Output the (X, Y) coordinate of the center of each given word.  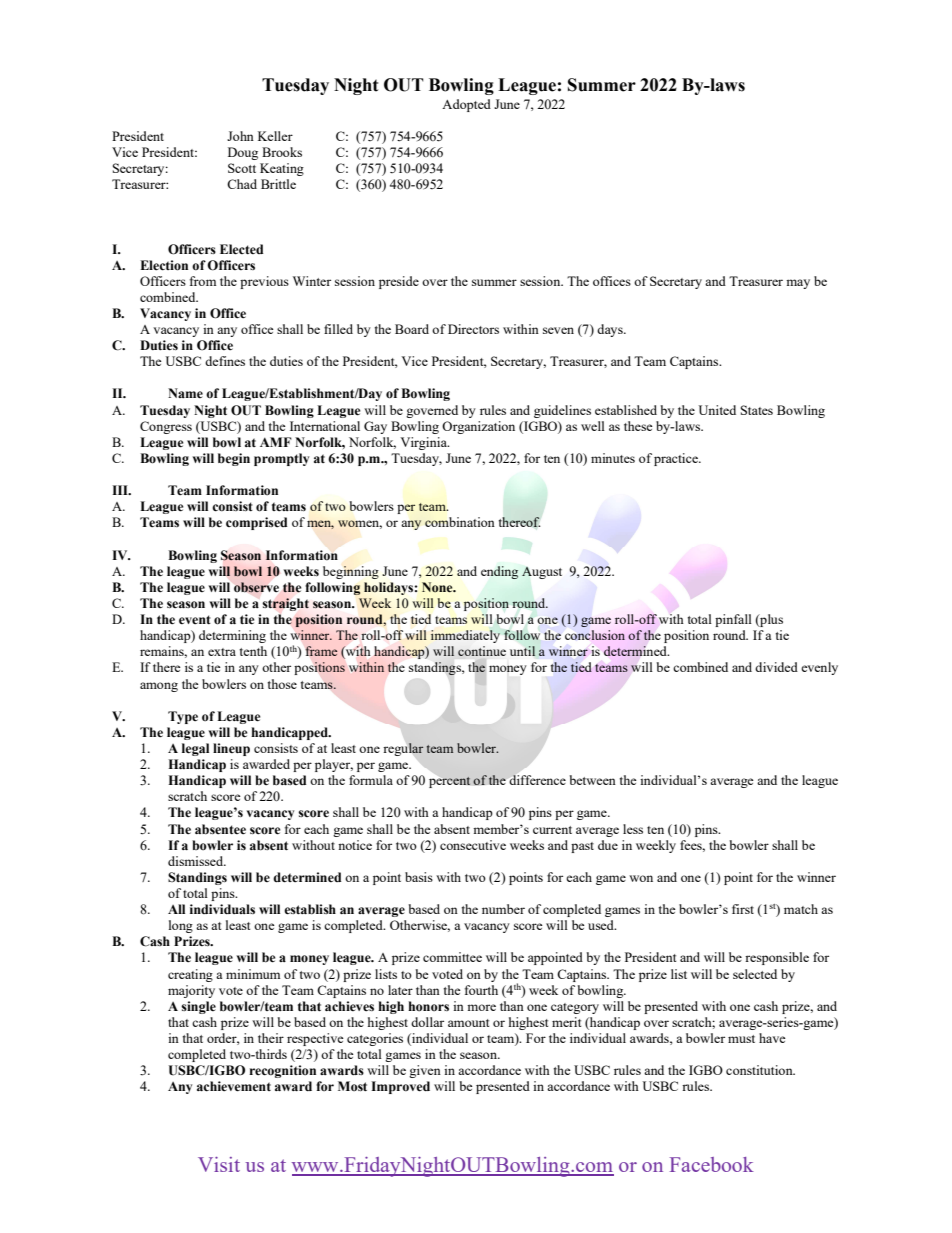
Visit (219, 1164)
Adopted (466, 105)
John (240, 136)
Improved (400, 1087)
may (798, 284)
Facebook (712, 1164)
